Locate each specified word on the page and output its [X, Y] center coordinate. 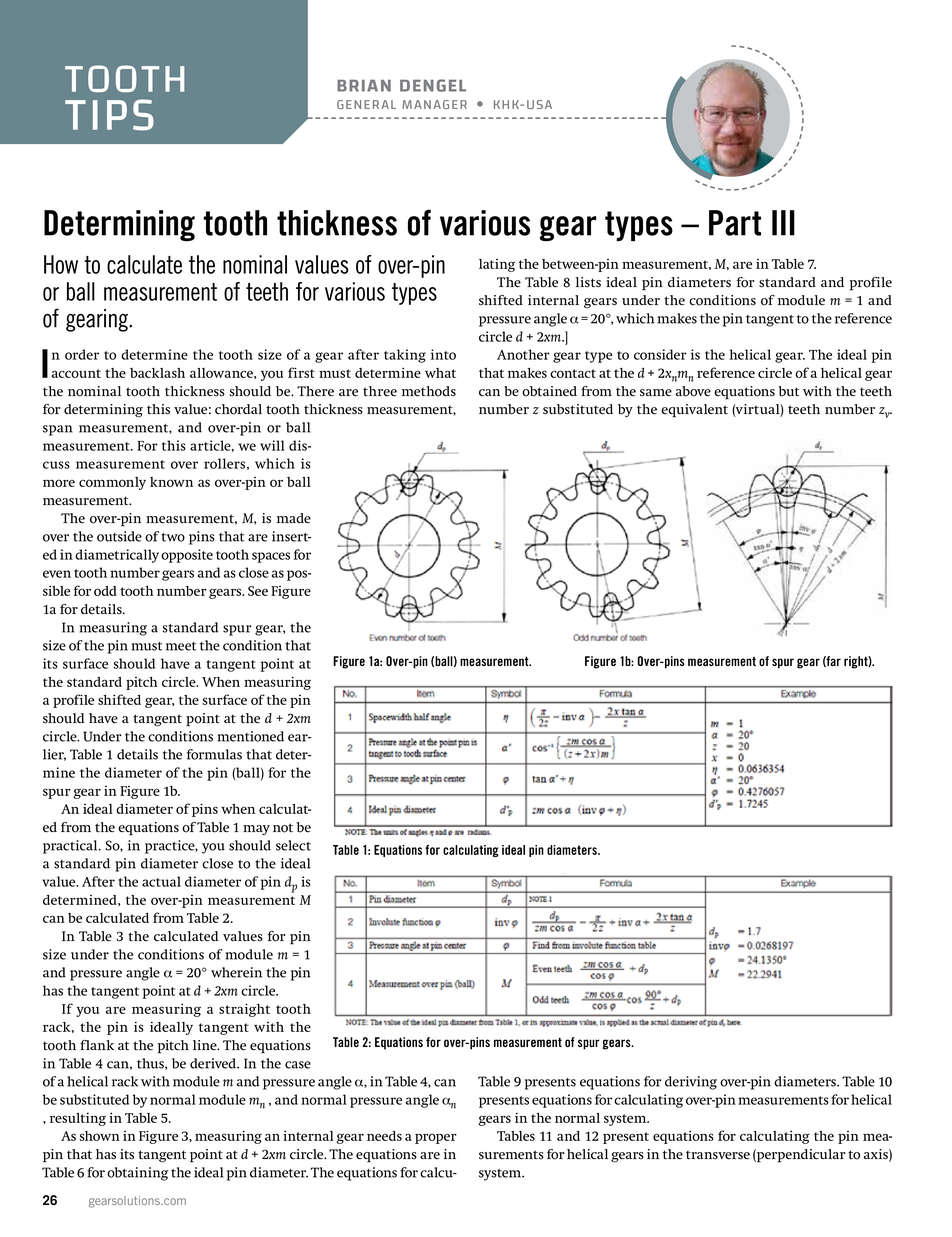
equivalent [694, 411]
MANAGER [434, 104]
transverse [718, 1155]
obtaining [137, 1174]
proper [436, 1138]
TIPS [109, 115]
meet [181, 646]
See [258, 591]
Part [735, 223]
